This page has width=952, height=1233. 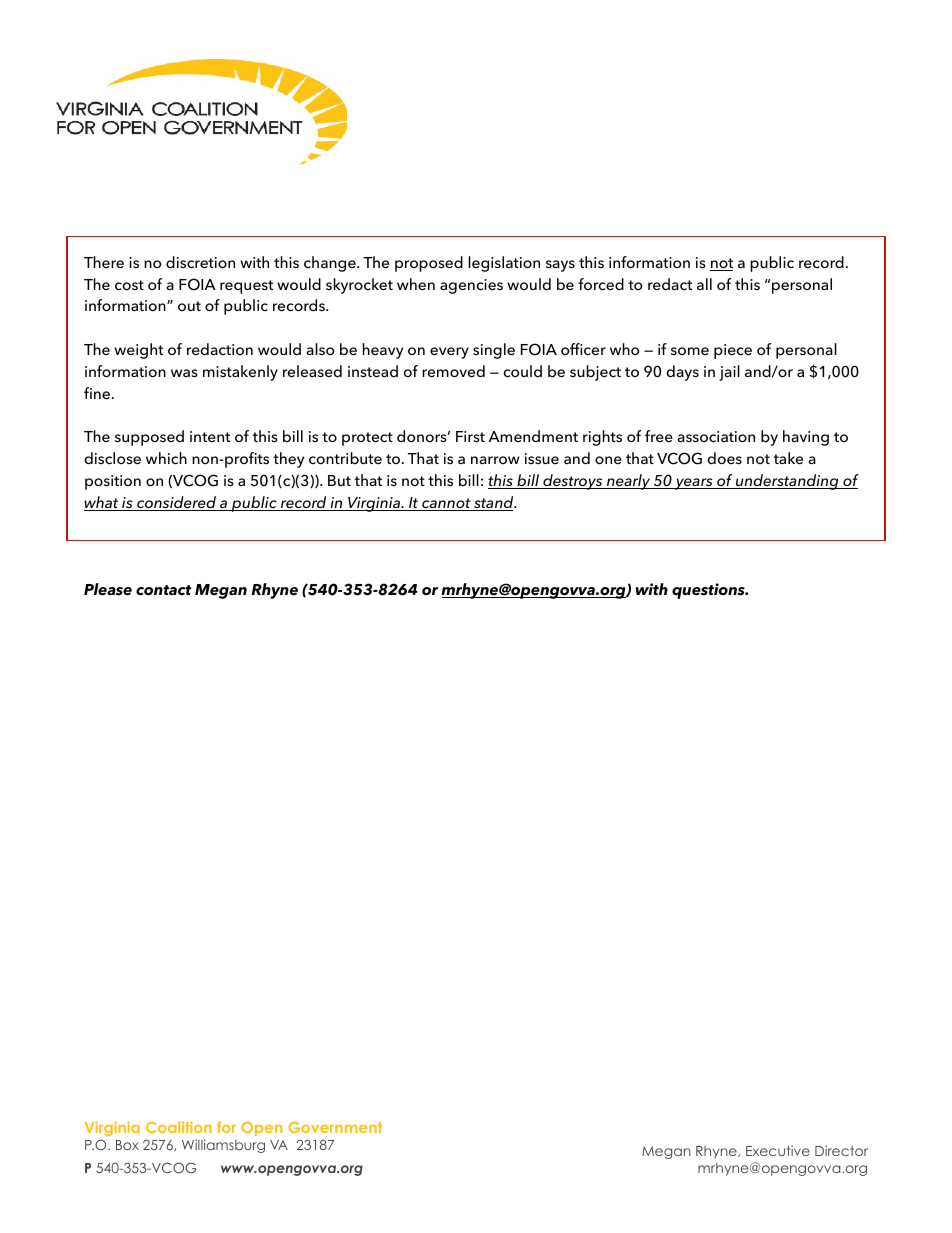 What do you see at coordinates (189, 306) in the page?
I see `out` at bounding box center [189, 306].
